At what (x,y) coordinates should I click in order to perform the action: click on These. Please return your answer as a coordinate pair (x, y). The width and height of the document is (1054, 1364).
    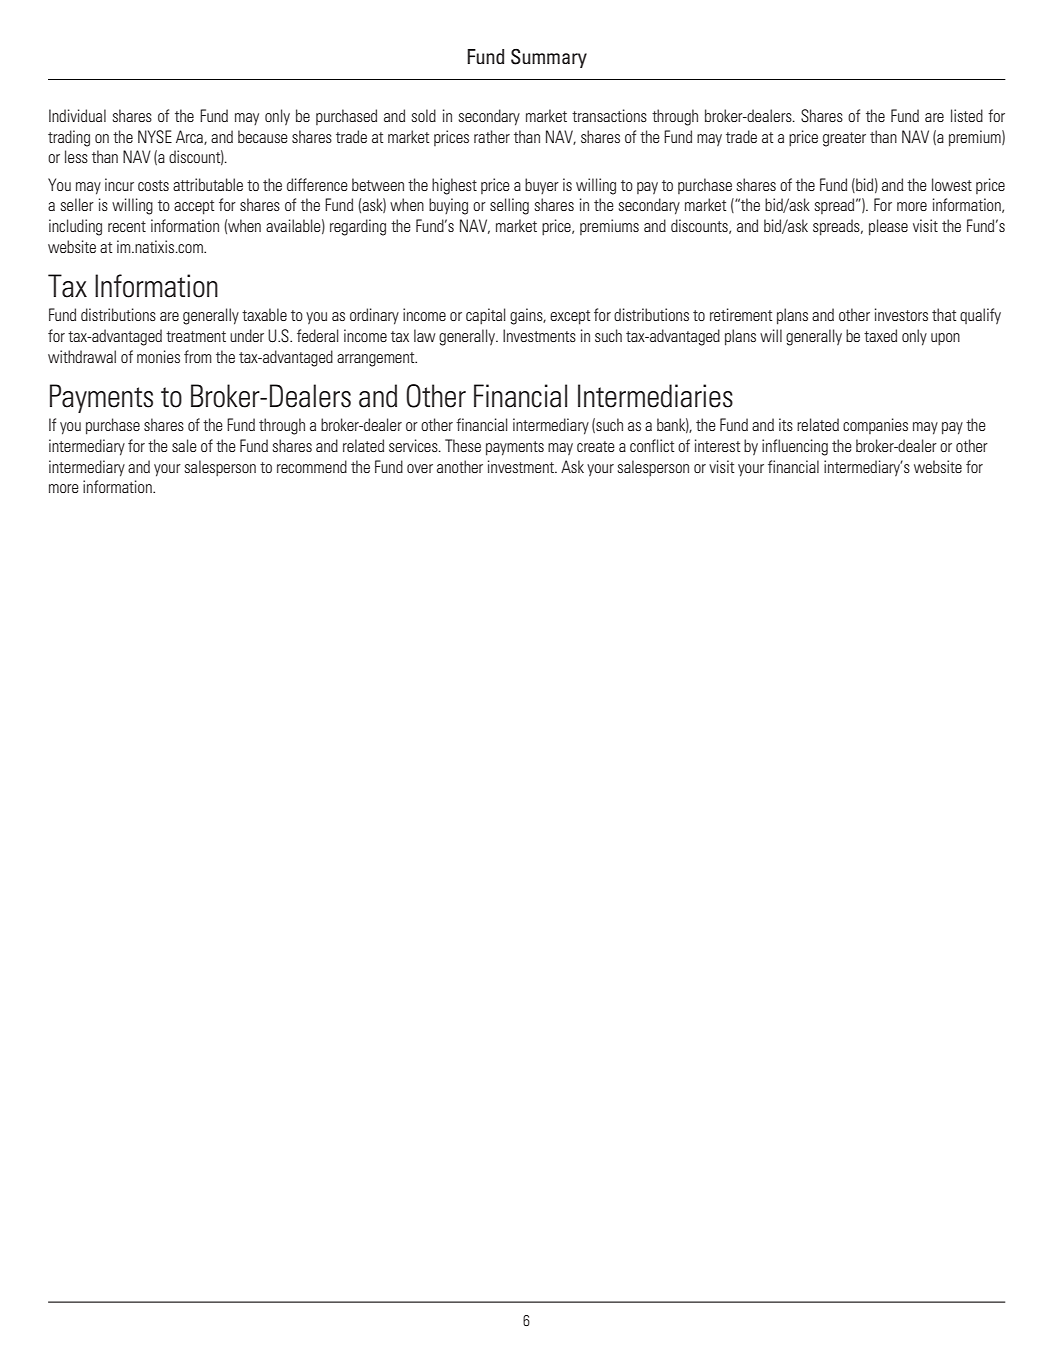
    Looking at the image, I should click on (463, 445).
